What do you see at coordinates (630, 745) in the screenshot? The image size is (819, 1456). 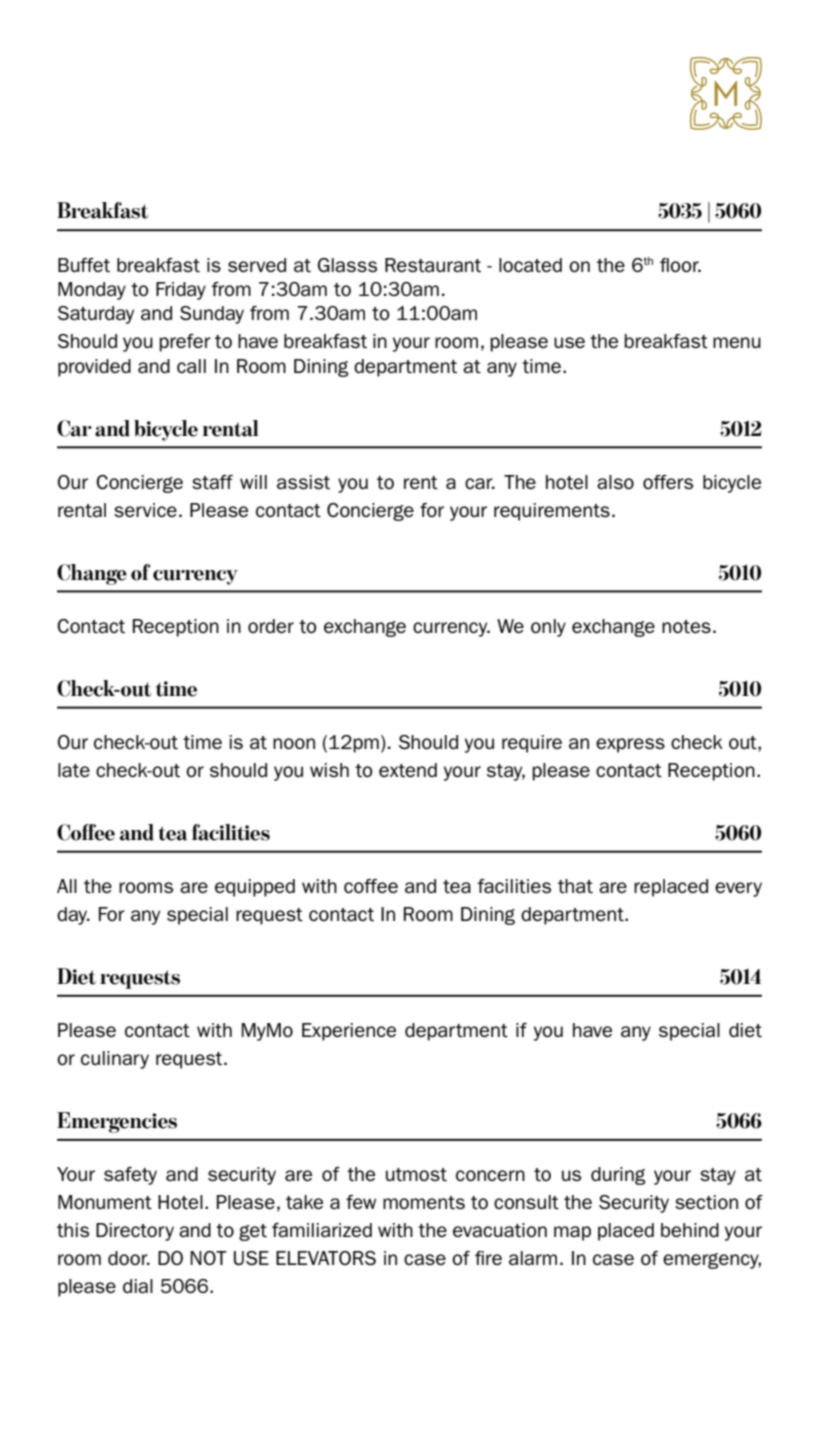 I see `express` at bounding box center [630, 745].
